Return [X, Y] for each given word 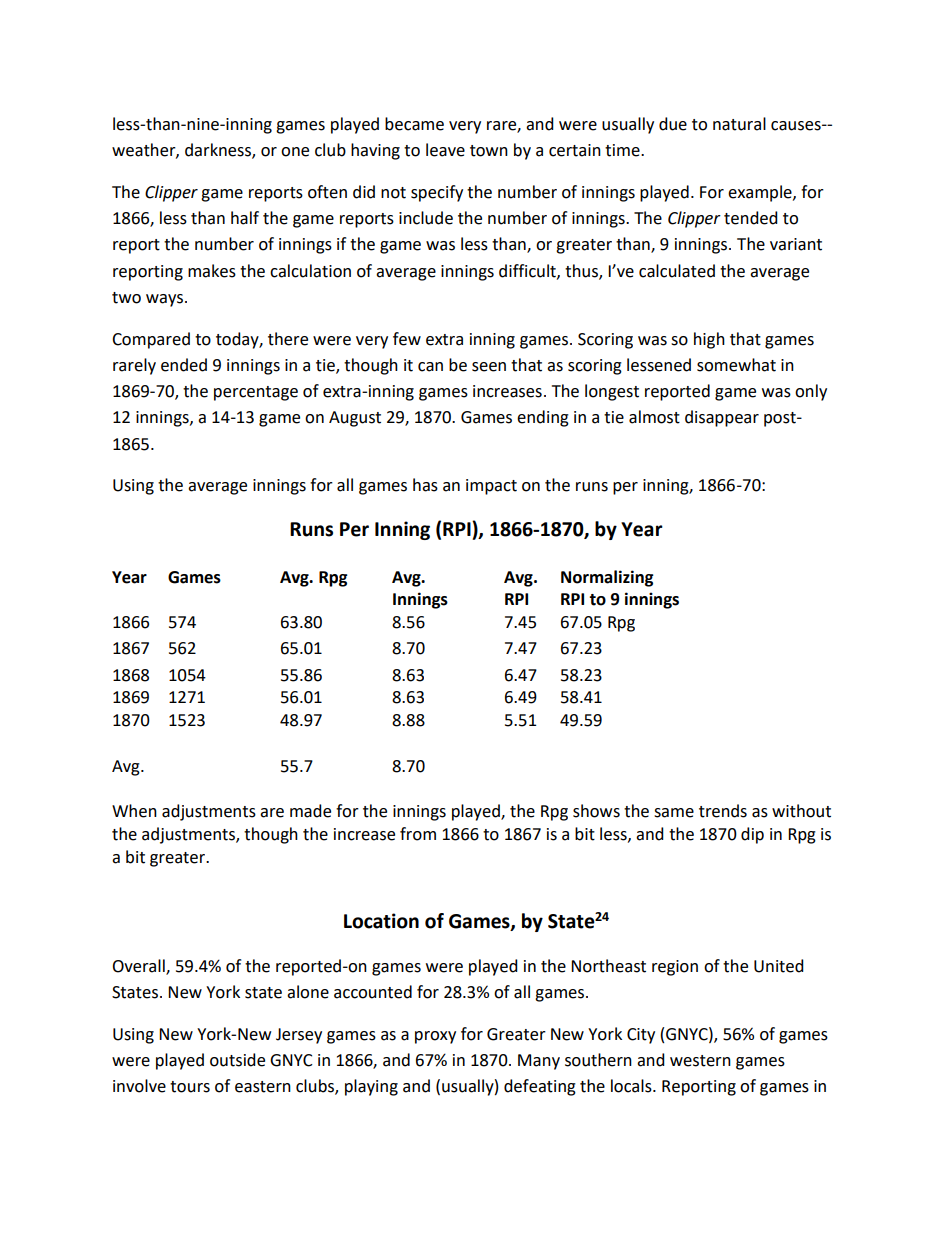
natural [739, 124]
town [489, 151]
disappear [722, 418]
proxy [435, 1037]
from [418, 834]
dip [752, 835]
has [425, 485]
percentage [256, 393]
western [700, 1061]
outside [237, 1060]
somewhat [736, 365]
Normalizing [607, 578]
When [134, 811]
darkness [219, 151]
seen [489, 367]
